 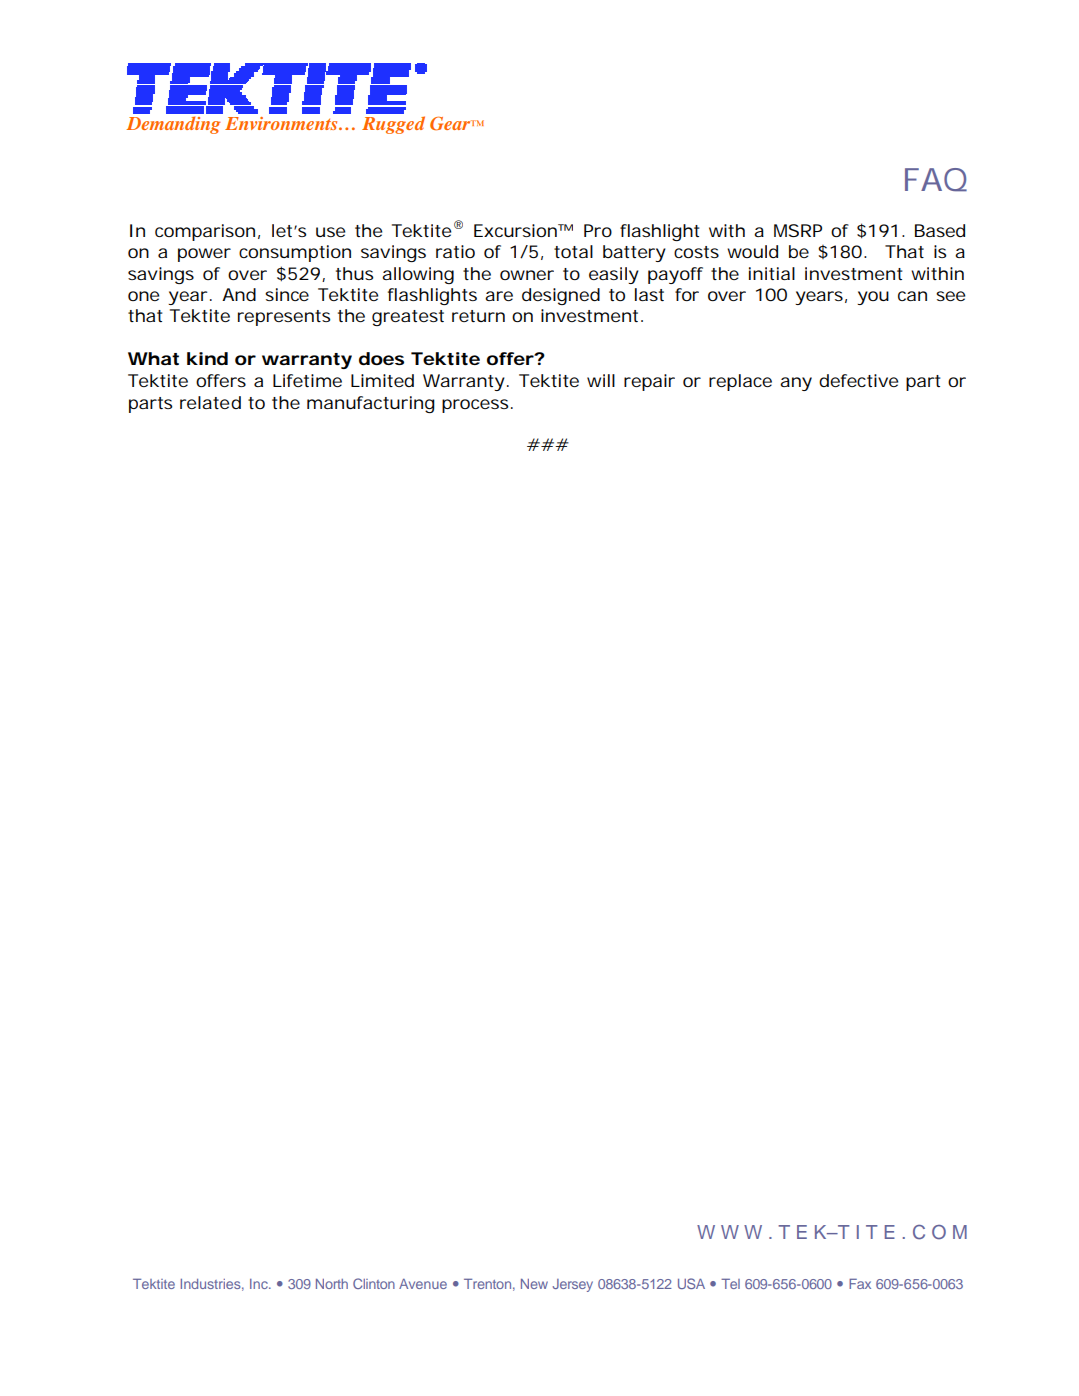 I want to click on process, so click(x=475, y=406).
